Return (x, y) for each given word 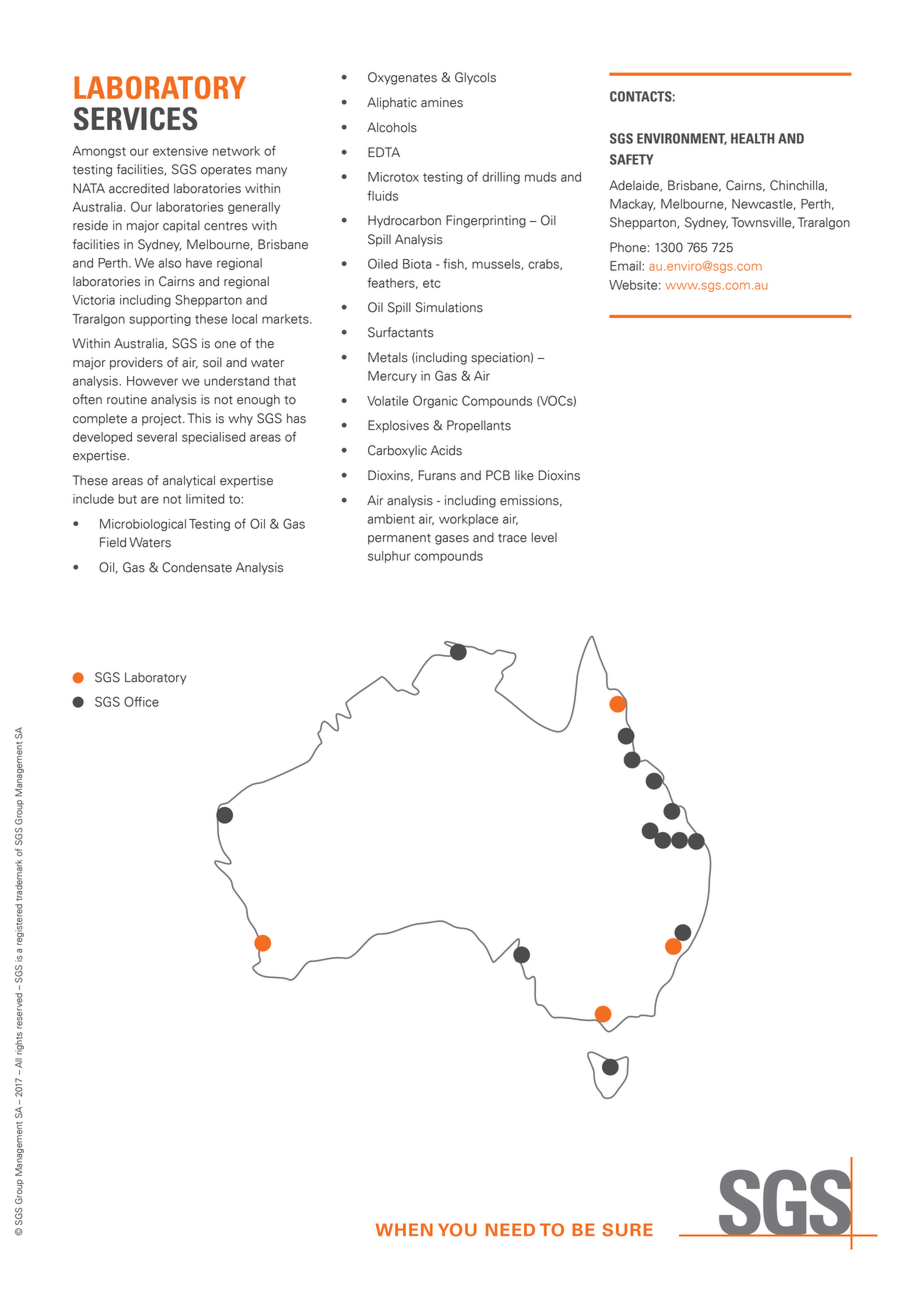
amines (442, 102)
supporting (160, 320)
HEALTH (753, 138)
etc (432, 283)
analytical (189, 481)
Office (141, 701)
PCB (498, 475)
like (524, 475)
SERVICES (135, 119)
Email (626, 266)
